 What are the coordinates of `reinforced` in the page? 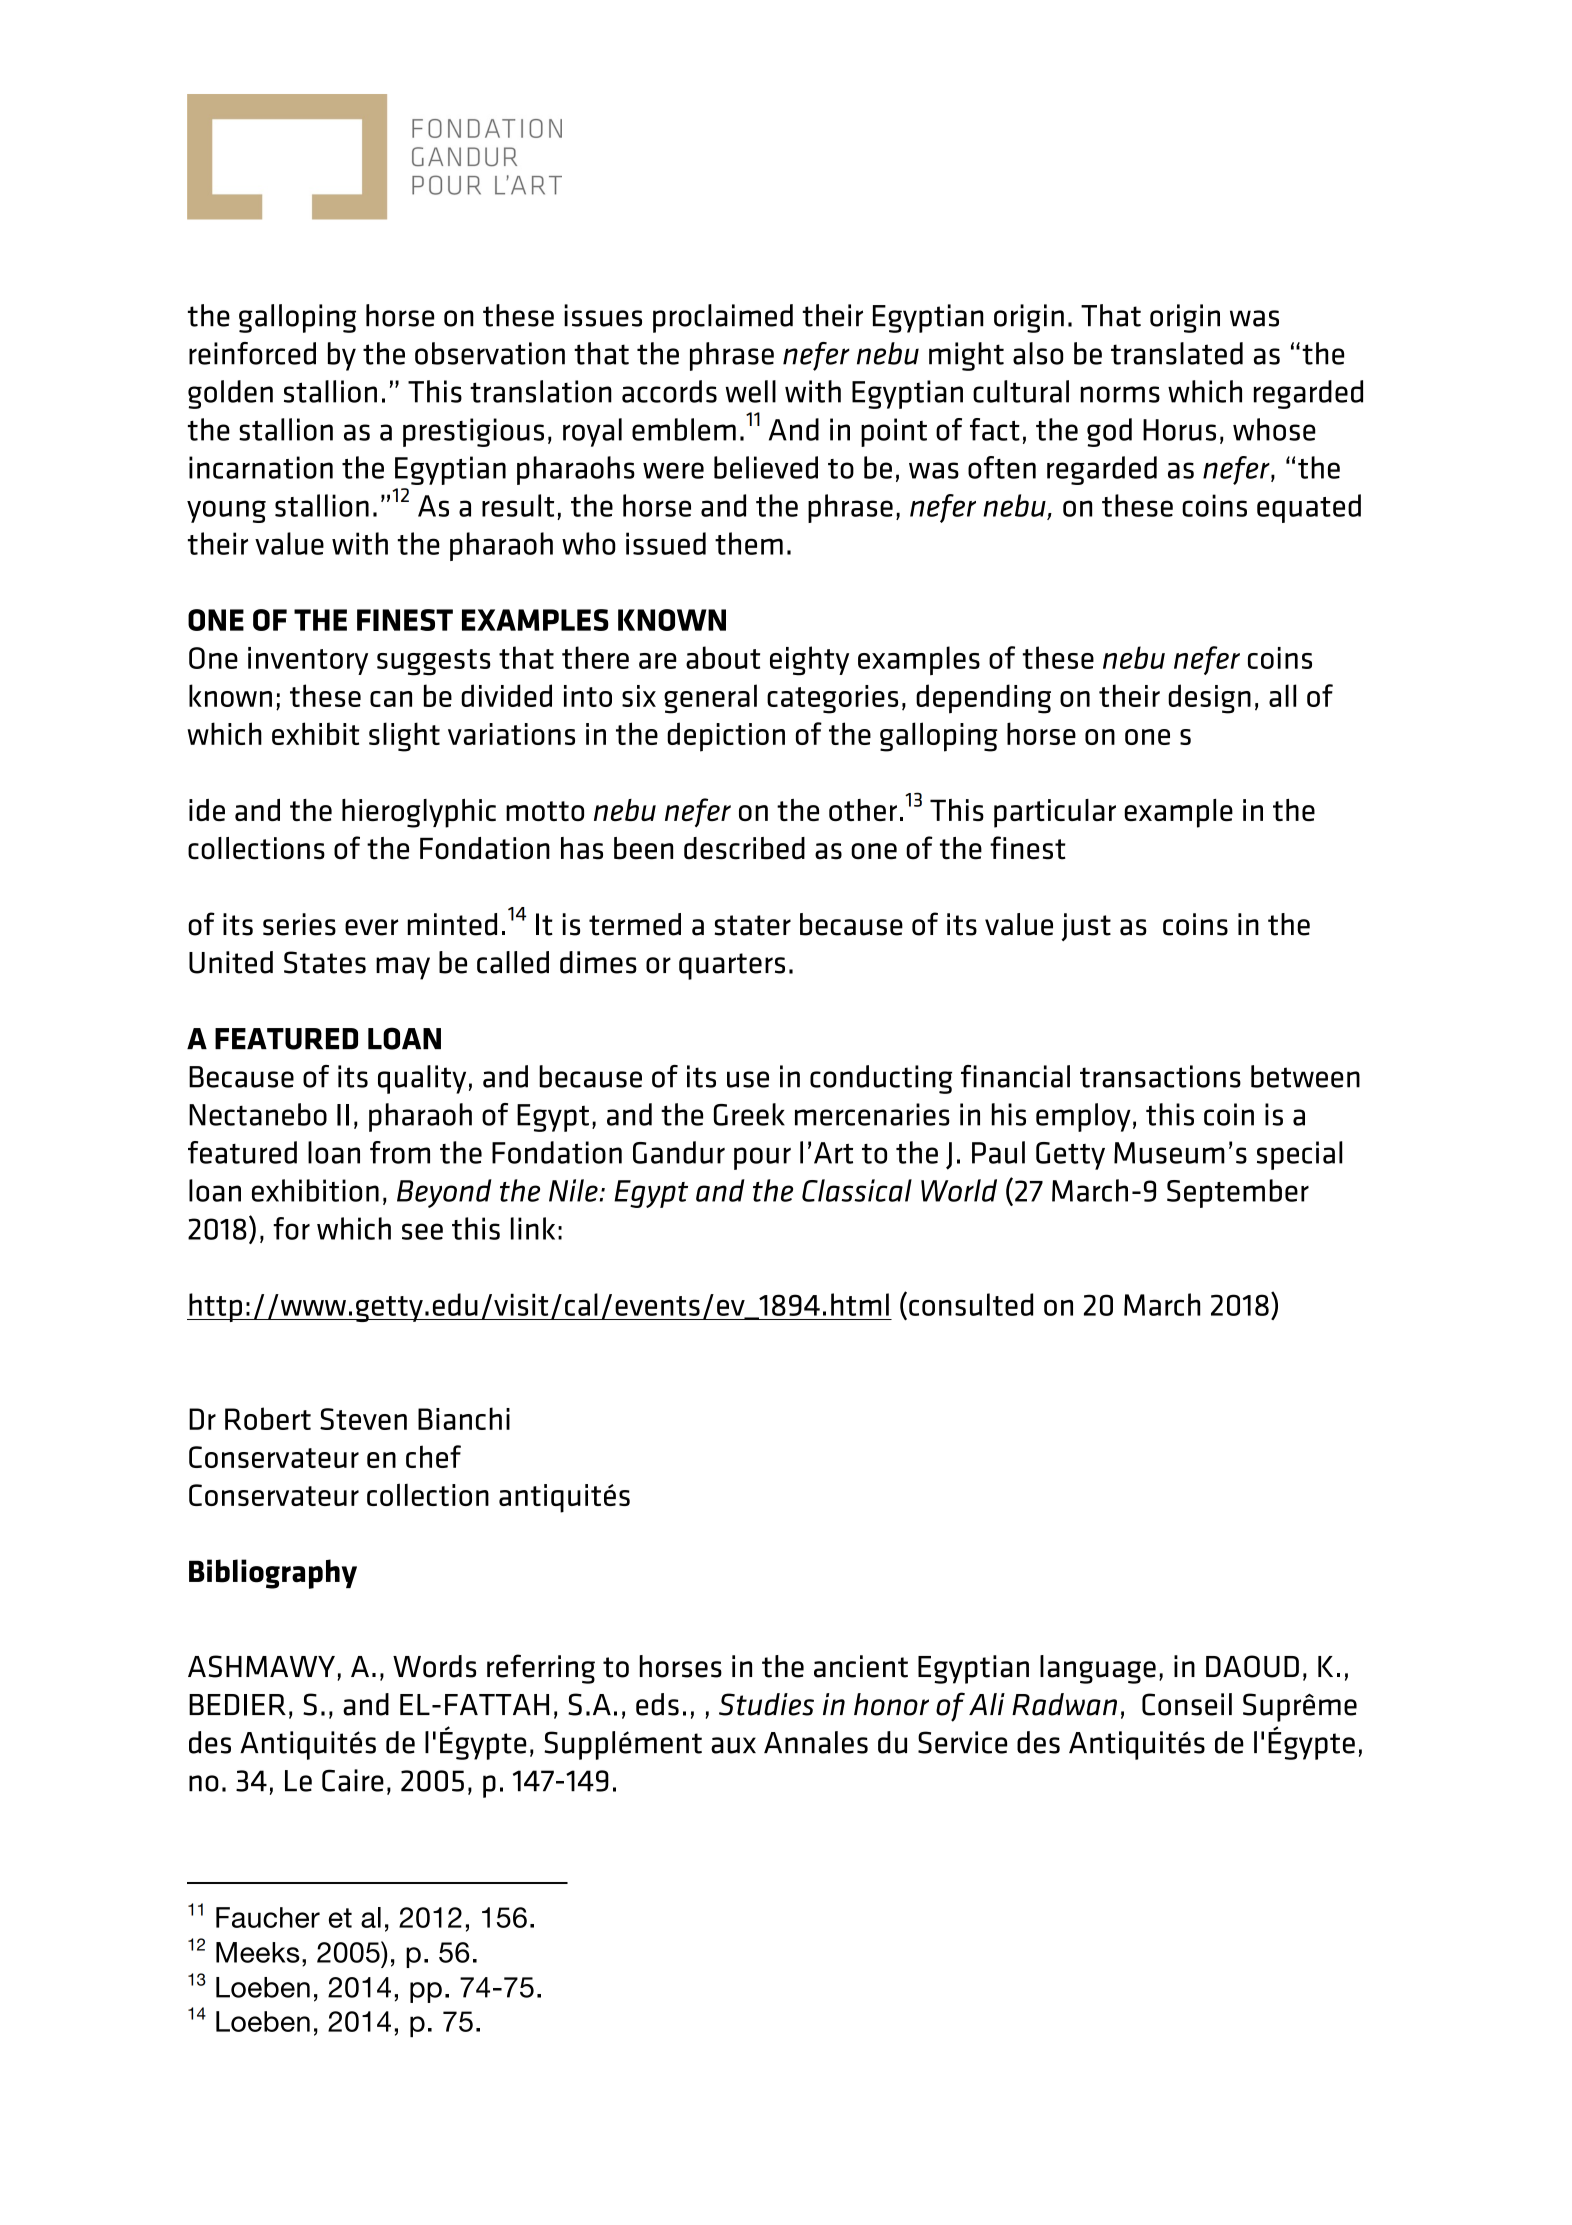 It's located at (252, 353).
